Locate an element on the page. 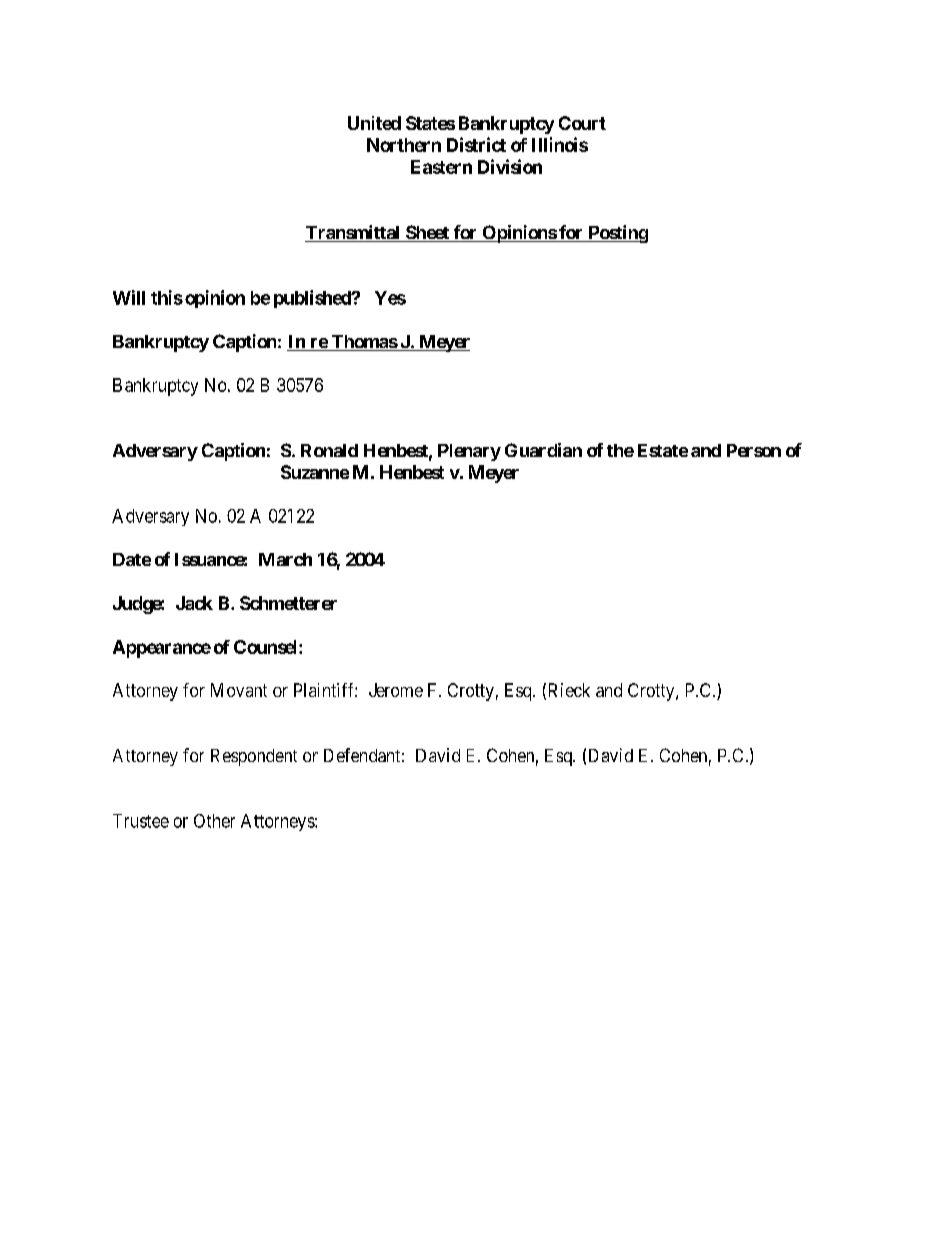 Image resolution: width=952 pixels, height=1233 pixels. Respondent is located at coordinates (254, 757).
